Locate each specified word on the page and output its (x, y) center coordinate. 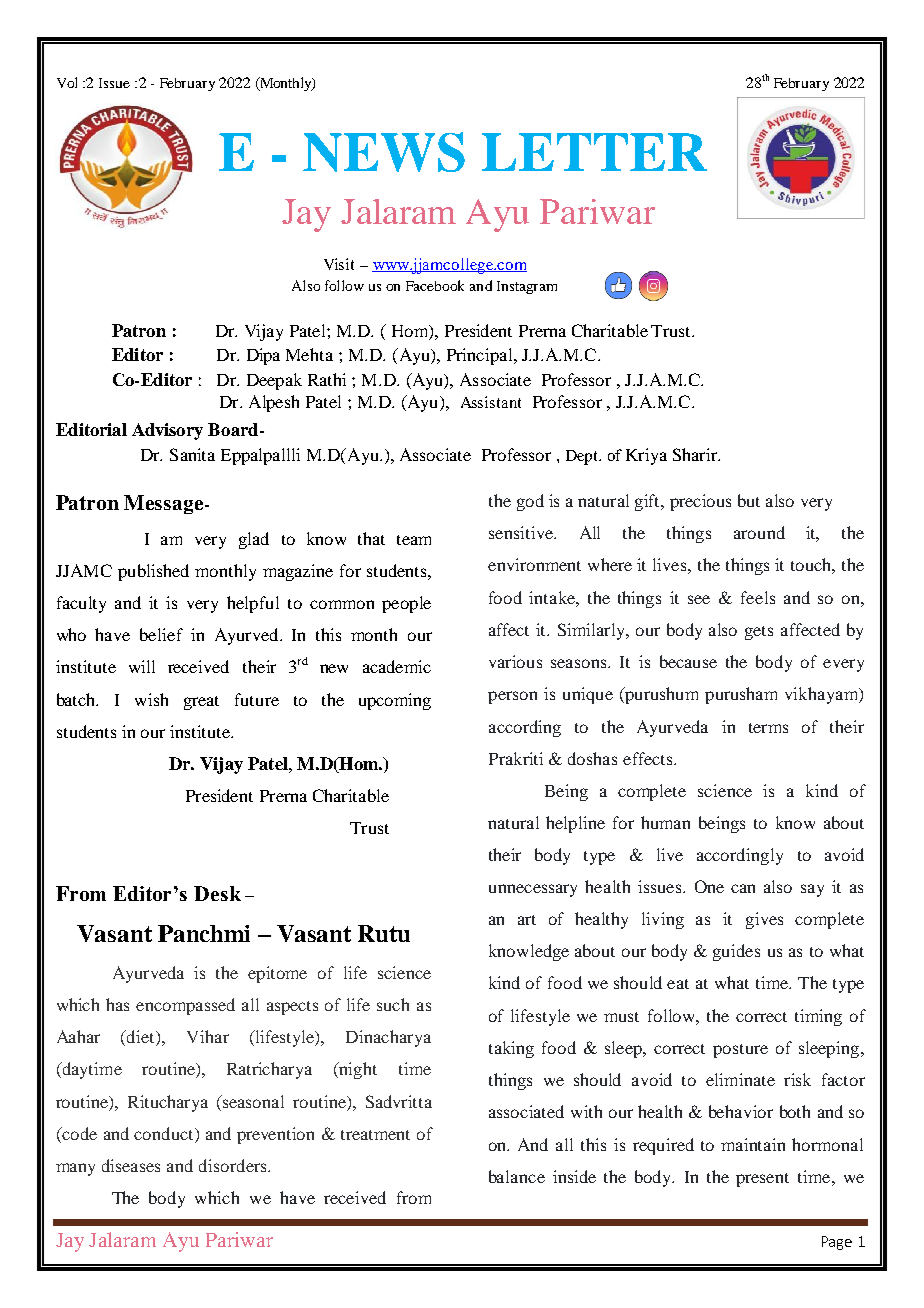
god (530, 502)
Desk (217, 893)
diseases (131, 1165)
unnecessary (533, 890)
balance (517, 1176)
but (749, 500)
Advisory (167, 431)
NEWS (384, 152)
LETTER (594, 152)
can (743, 888)
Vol (67, 82)
